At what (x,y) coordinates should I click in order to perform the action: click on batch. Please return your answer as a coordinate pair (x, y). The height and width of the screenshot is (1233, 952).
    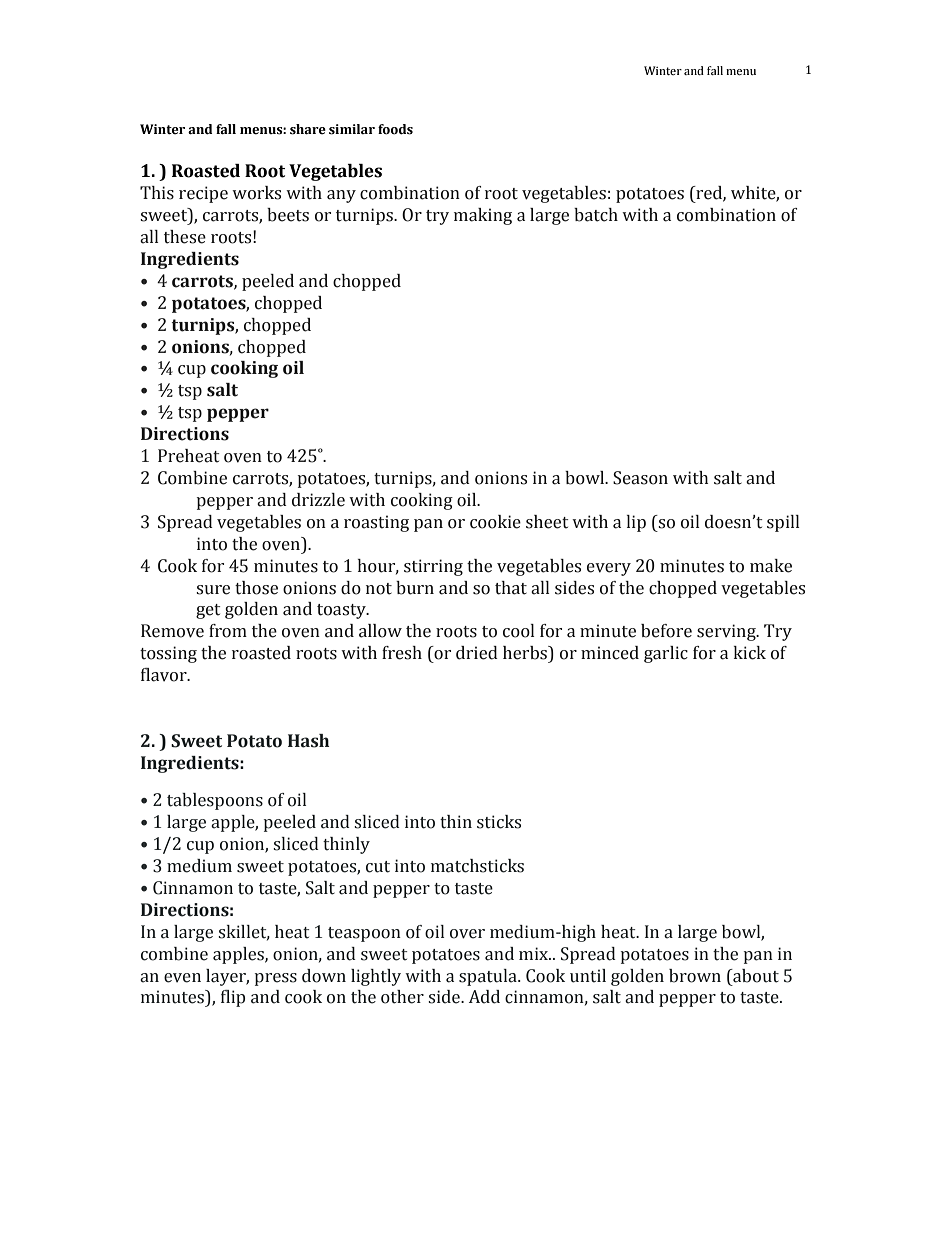
    Looking at the image, I should click on (596, 215).
